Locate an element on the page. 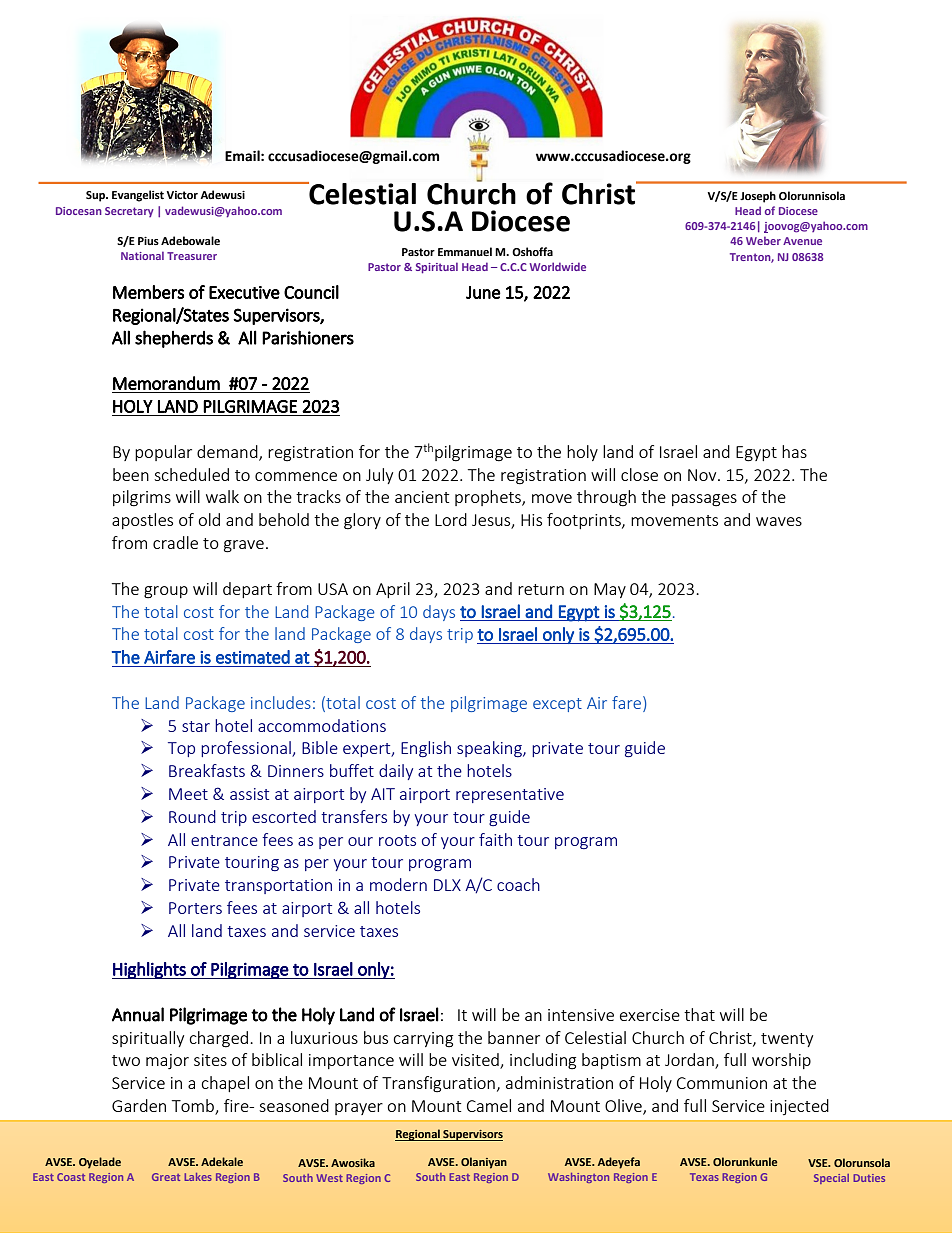  star is located at coordinates (196, 726).
